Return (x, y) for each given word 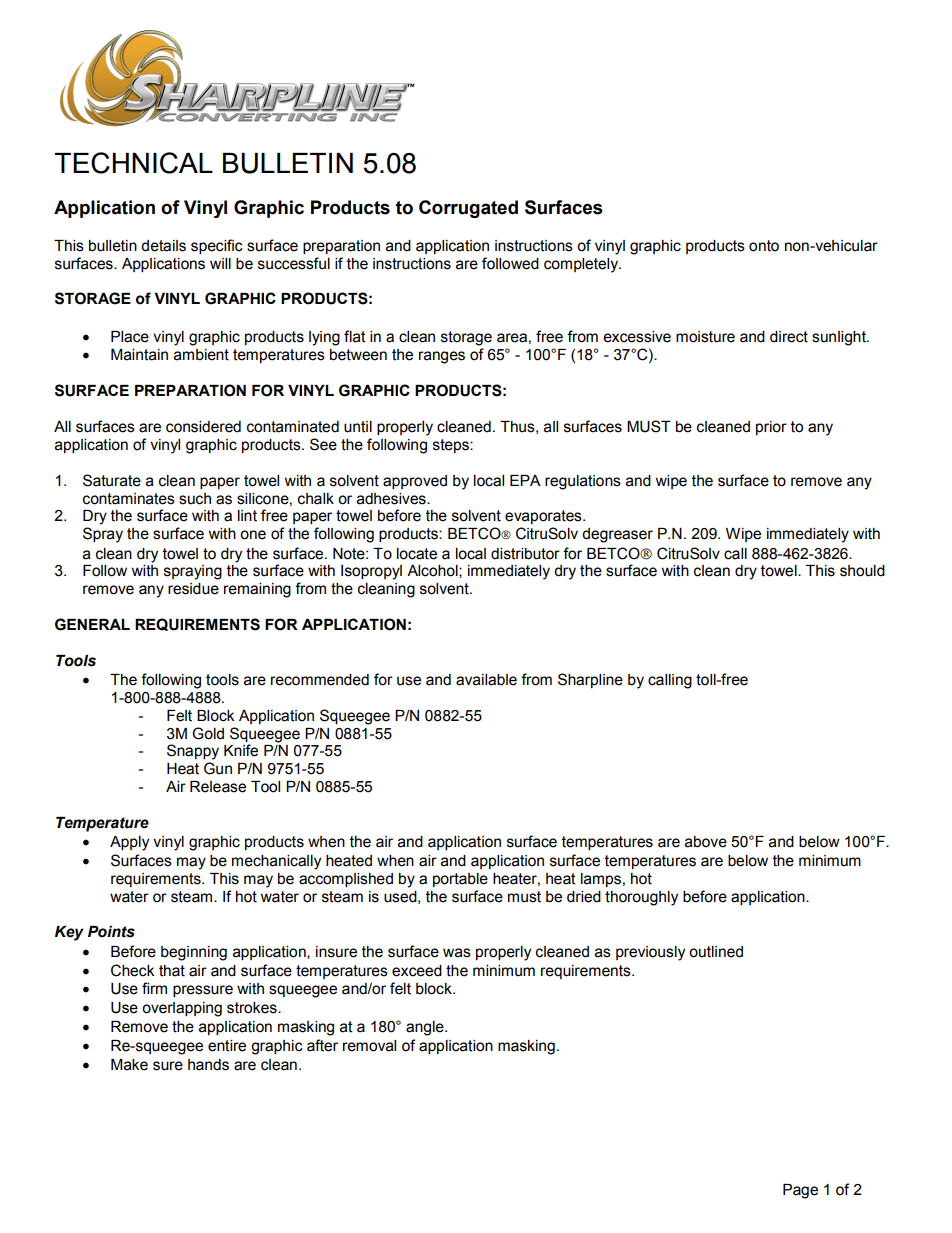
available (486, 680)
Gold (208, 733)
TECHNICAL (134, 163)
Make (129, 1065)
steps (452, 446)
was (457, 953)
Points (111, 932)
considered (203, 427)
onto (764, 246)
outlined (716, 952)
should (862, 571)
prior (771, 428)
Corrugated (468, 209)
